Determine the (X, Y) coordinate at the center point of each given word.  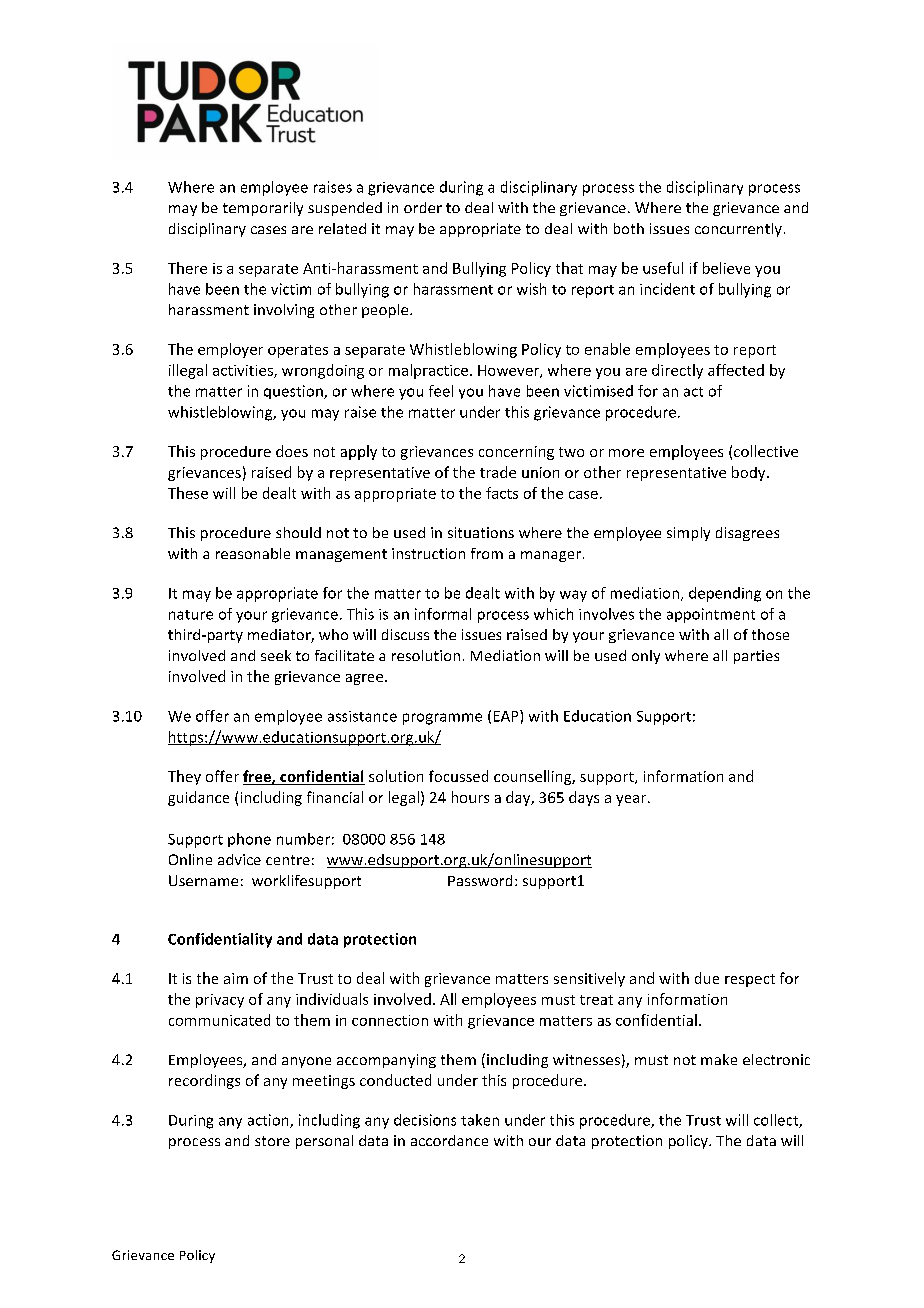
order (423, 207)
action (269, 1121)
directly (677, 371)
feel (441, 391)
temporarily (263, 209)
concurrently (738, 230)
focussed (458, 776)
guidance (198, 798)
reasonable (253, 553)
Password (480, 880)
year (632, 800)
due (707, 978)
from (487, 553)
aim (236, 978)
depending (725, 594)
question (294, 392)
